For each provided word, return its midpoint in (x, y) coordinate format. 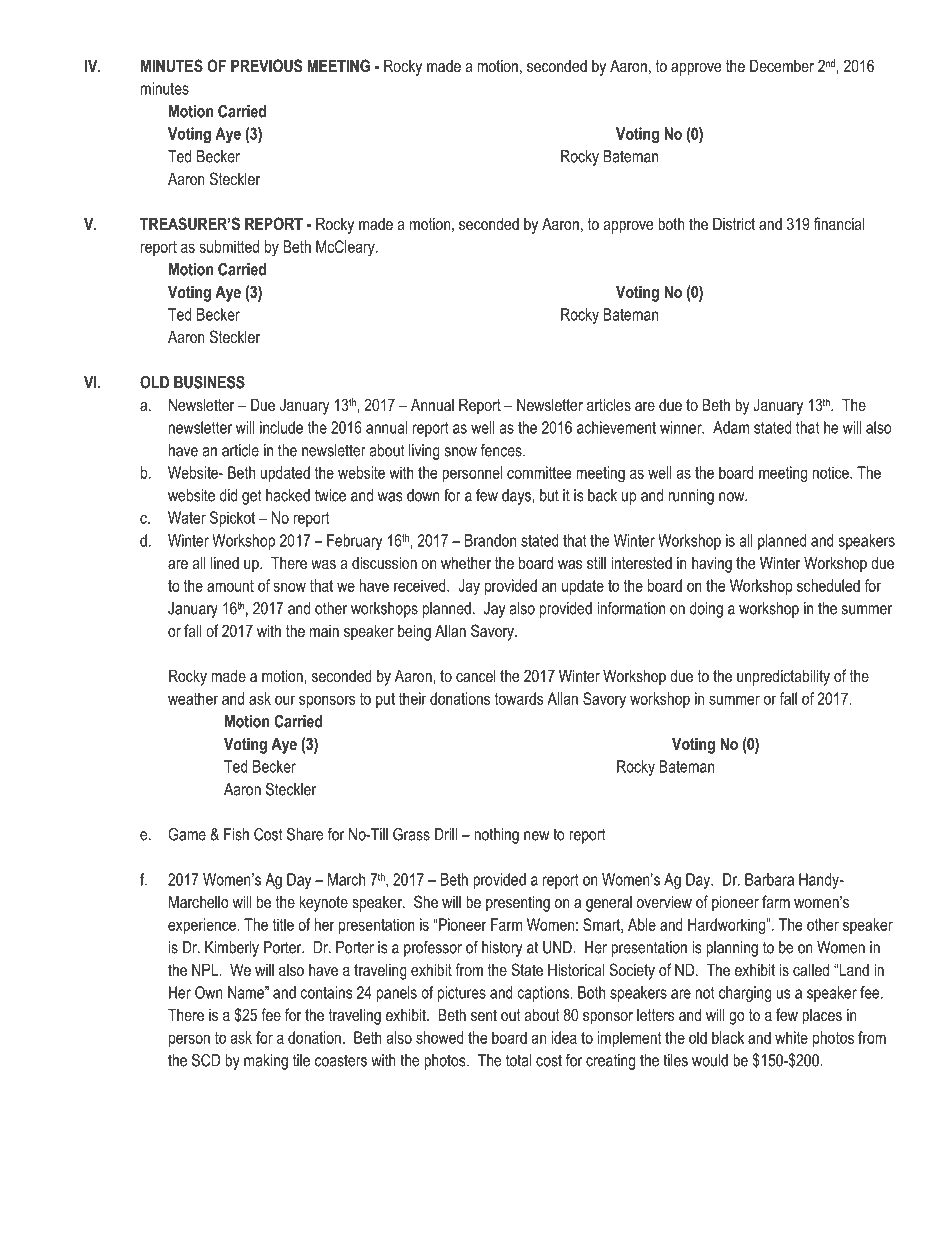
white (791, 1037)
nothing (496, 836)
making (266, 1062)
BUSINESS (209, 382)
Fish (236, 834)
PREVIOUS (266, 66)
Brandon (490, 540)
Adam (731, 427)
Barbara (769, 879)
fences (502, 450)
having (712, 564)
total (518, 1060)
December (782, 65)
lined (225, 562)
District (734, 223)
